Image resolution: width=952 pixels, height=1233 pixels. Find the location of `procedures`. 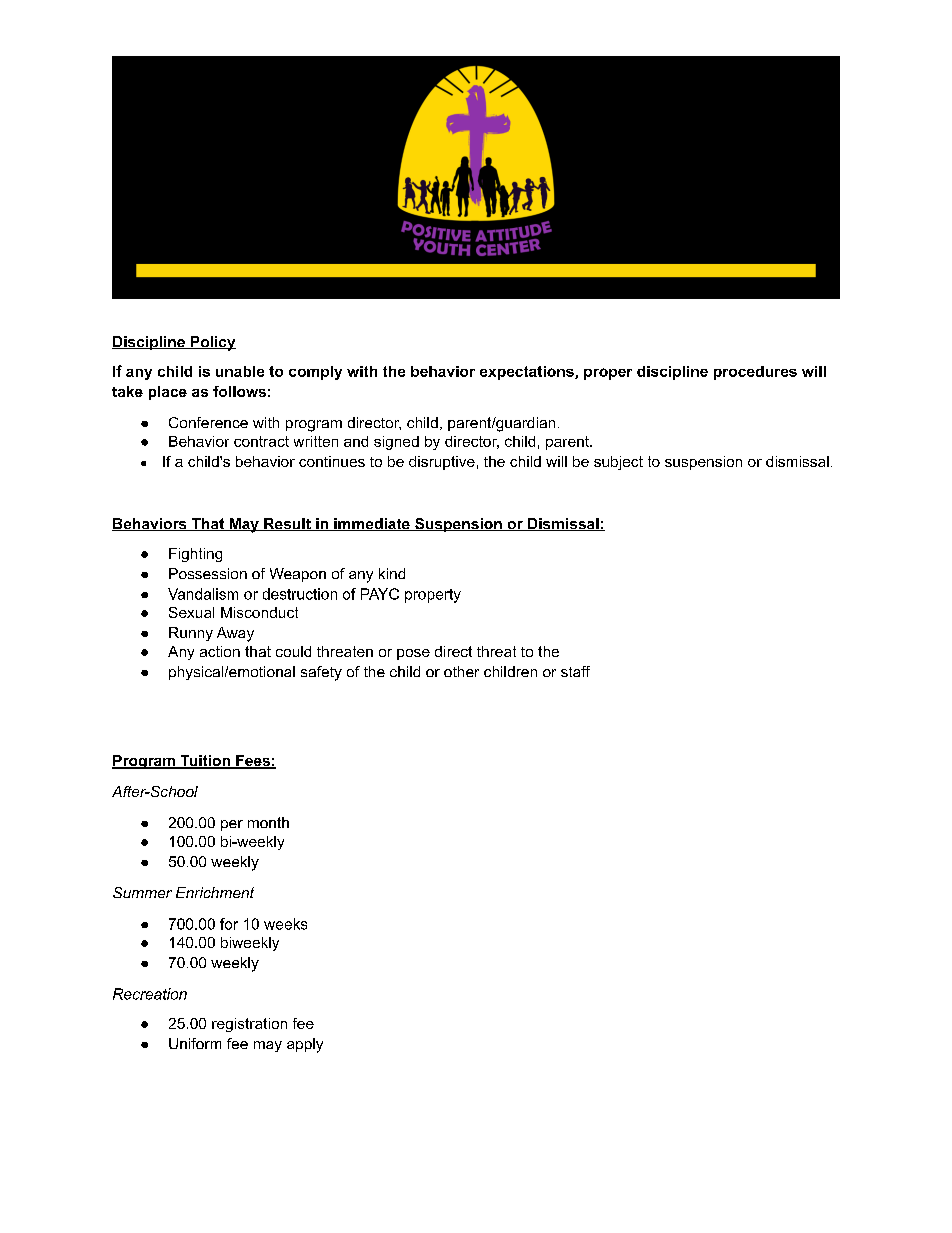

procedures is located at coordinates (755, 373).
